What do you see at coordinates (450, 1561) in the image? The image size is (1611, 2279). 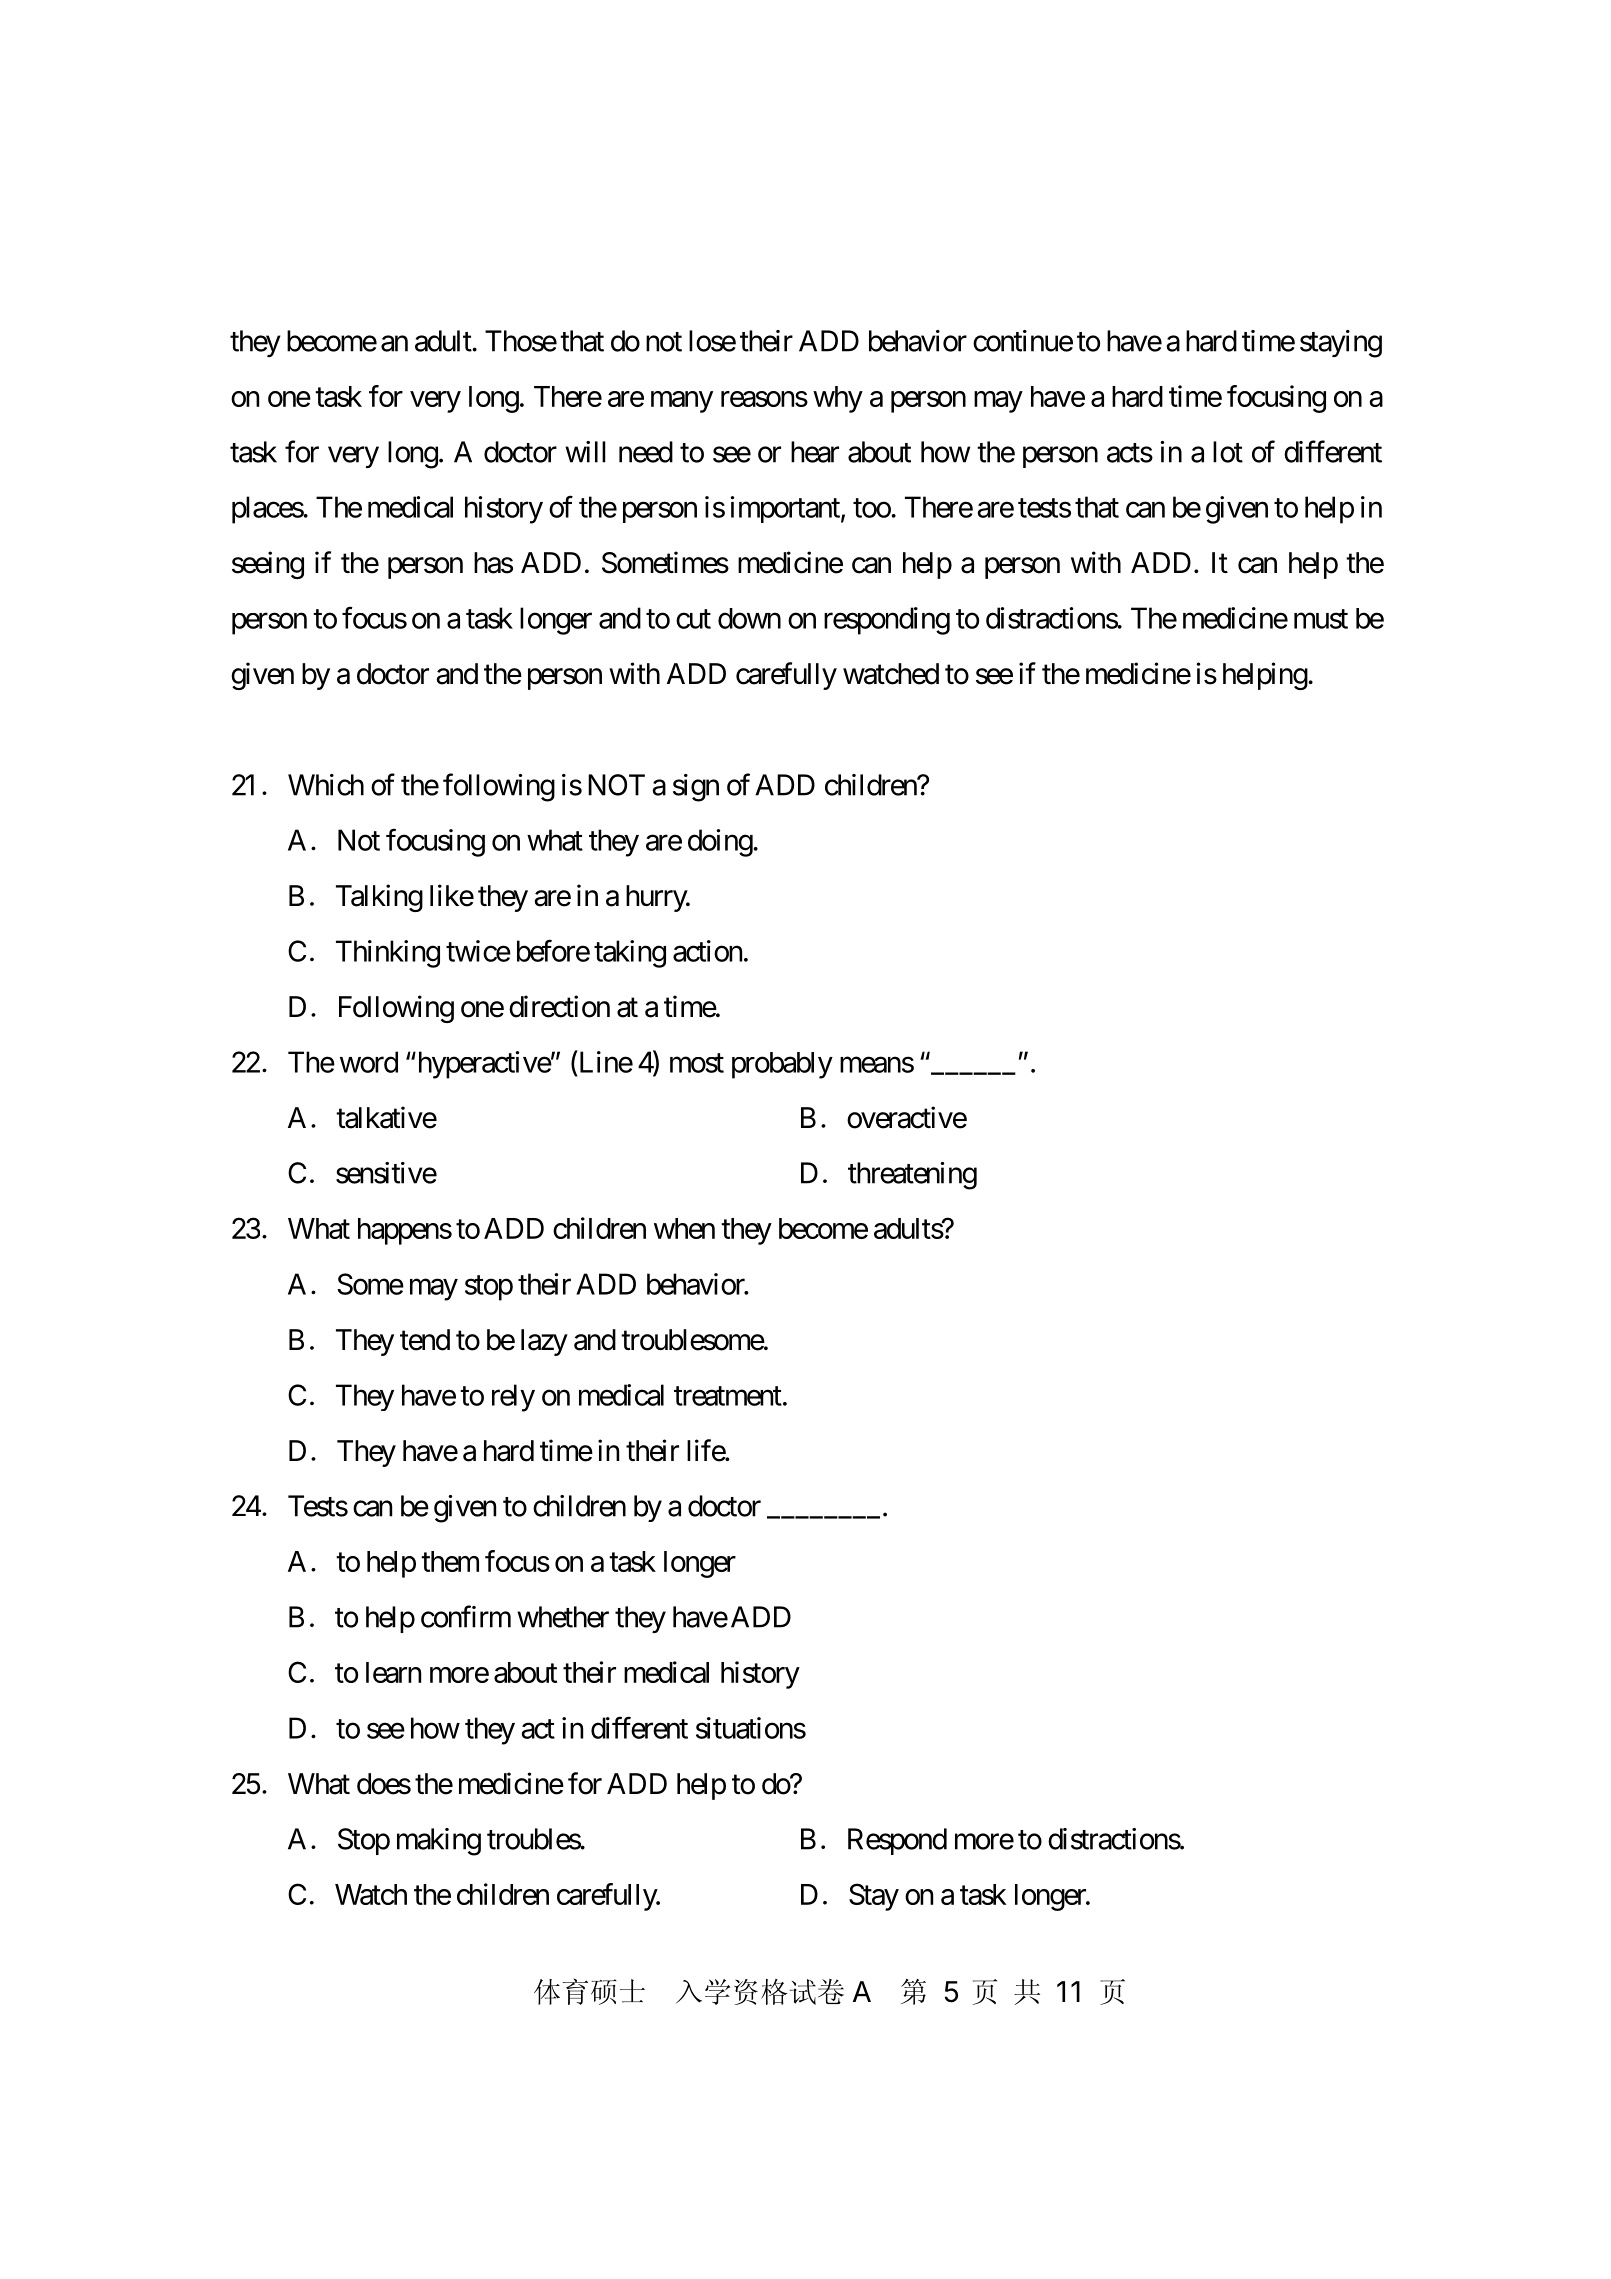 I see `them` at bounding box center [450, 1561].
